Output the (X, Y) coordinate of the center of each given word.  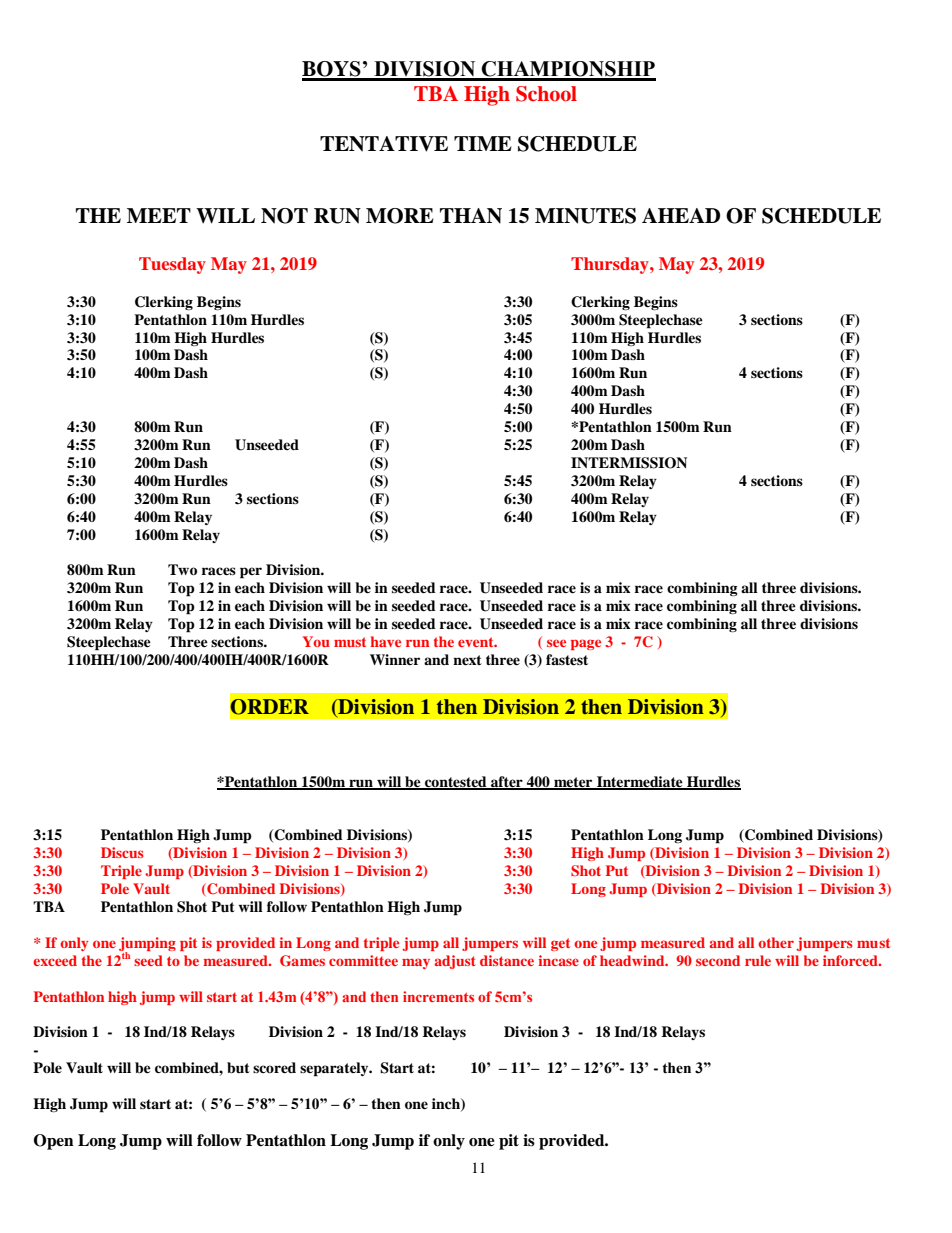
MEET (159, 215)
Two (182, 570)
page (586, 644)
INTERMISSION (629, 463)
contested (456, 782)
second (718, 960)
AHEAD (681, 215)
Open (54, 1142)
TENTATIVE (384, 144)
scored (274, 1067)
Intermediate (640, 782)
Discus (122, 852)
